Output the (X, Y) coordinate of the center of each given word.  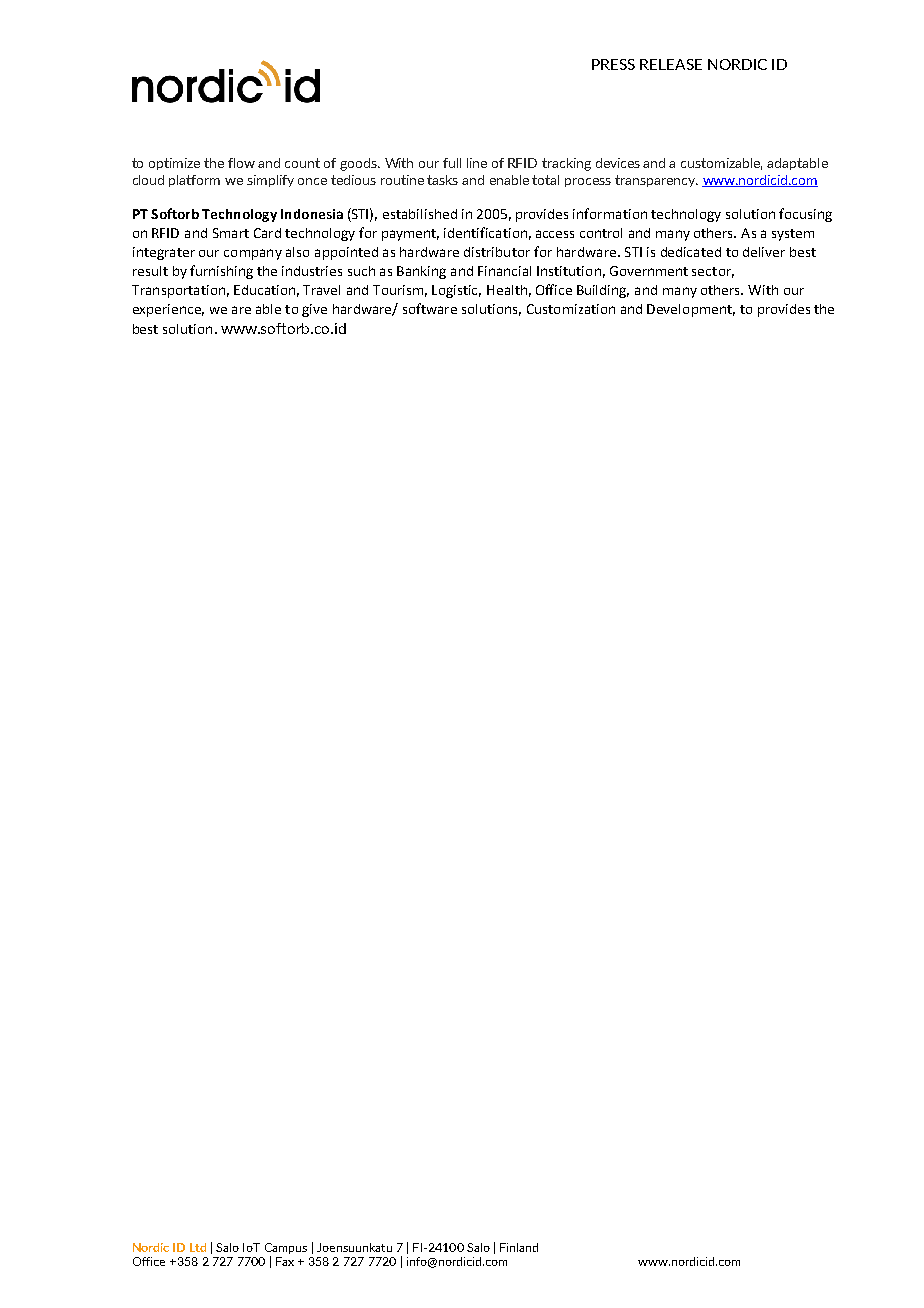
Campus (286, 1248)
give (314, 310)
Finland (519, 1247)
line (477, 163)
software (430, 308)
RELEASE (671, 64)
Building (603, 291)
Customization (571, 309)
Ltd (198, 1247)
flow (241, 163)
